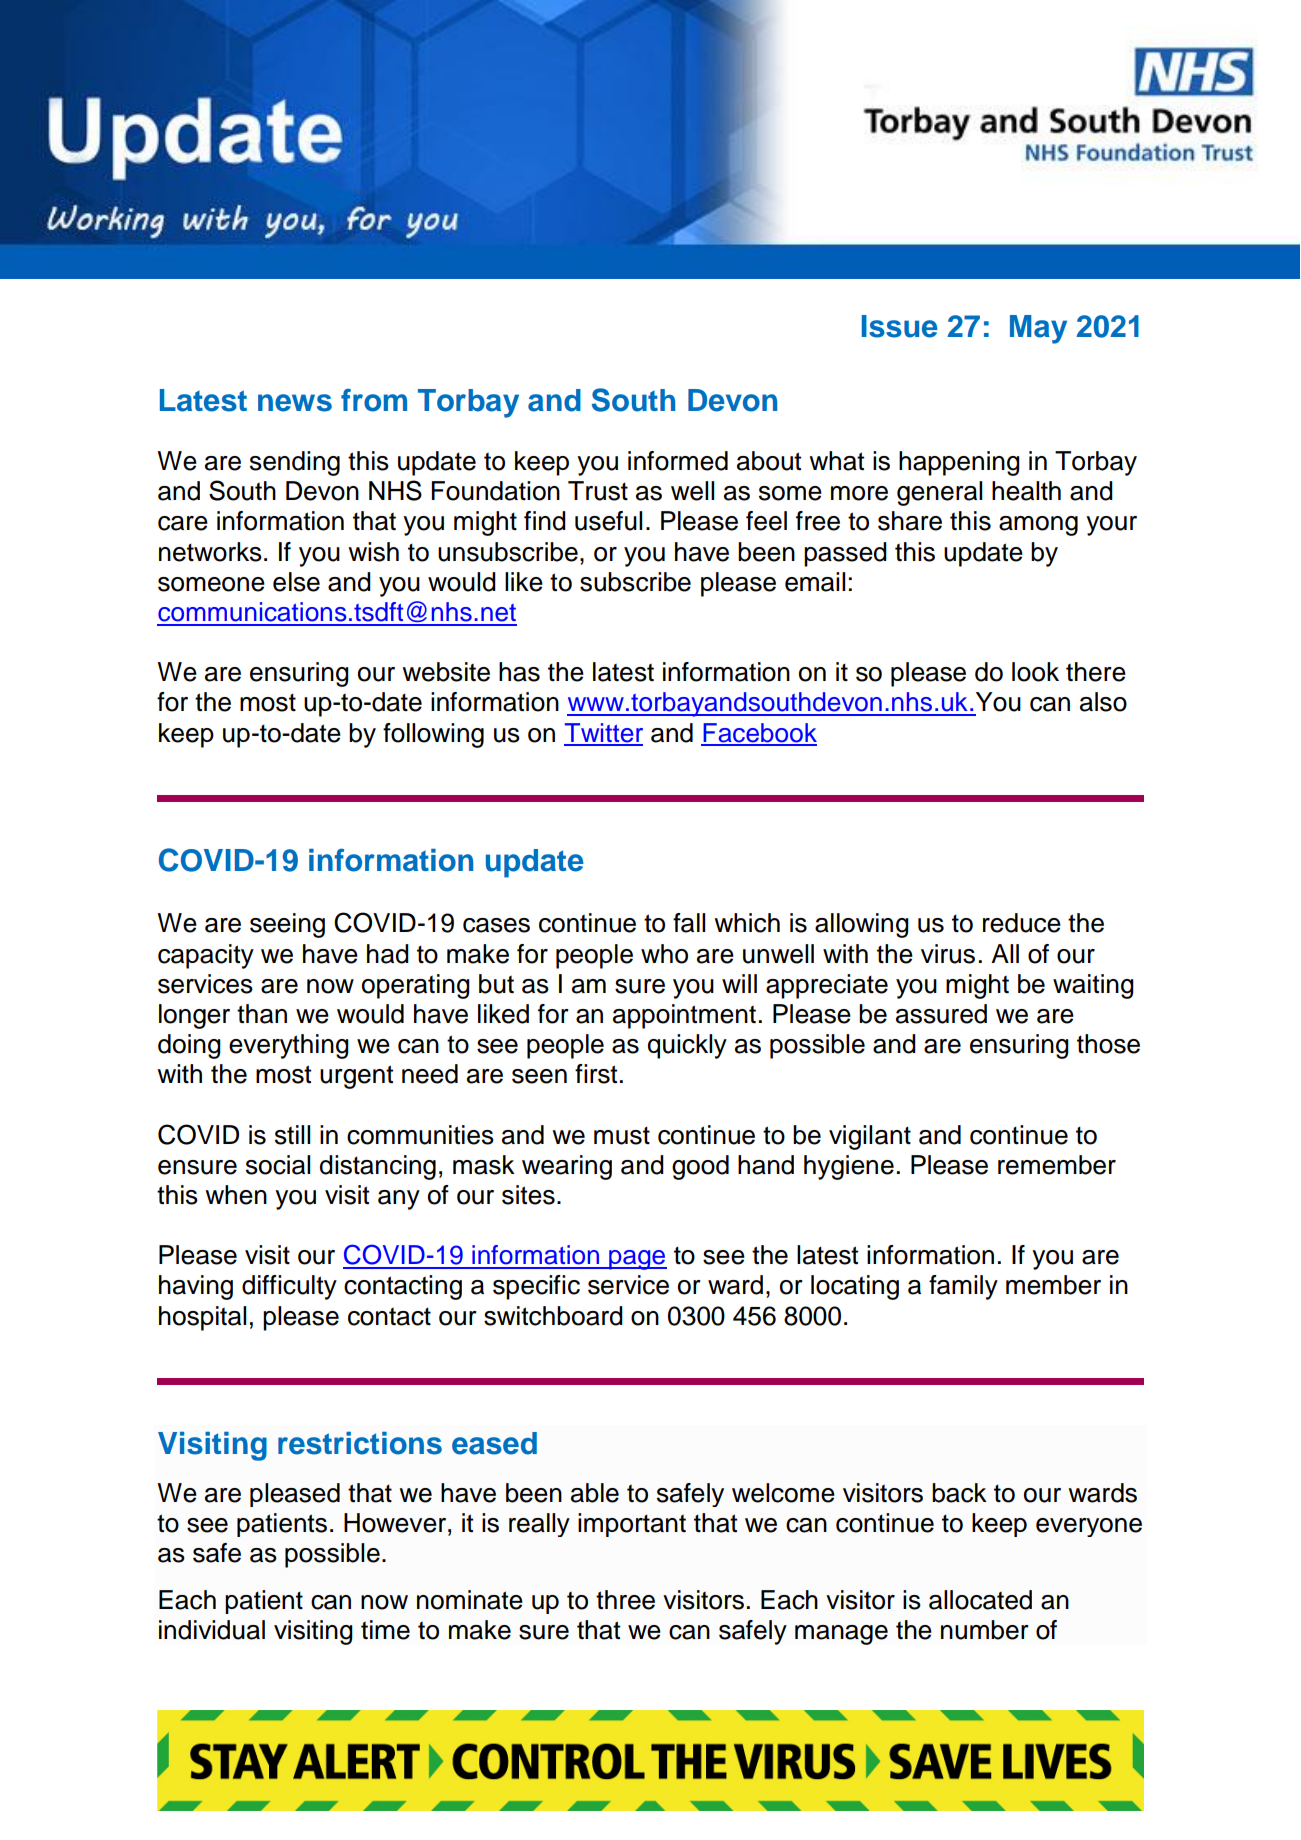  I want to click on news, so click(295, 403).
